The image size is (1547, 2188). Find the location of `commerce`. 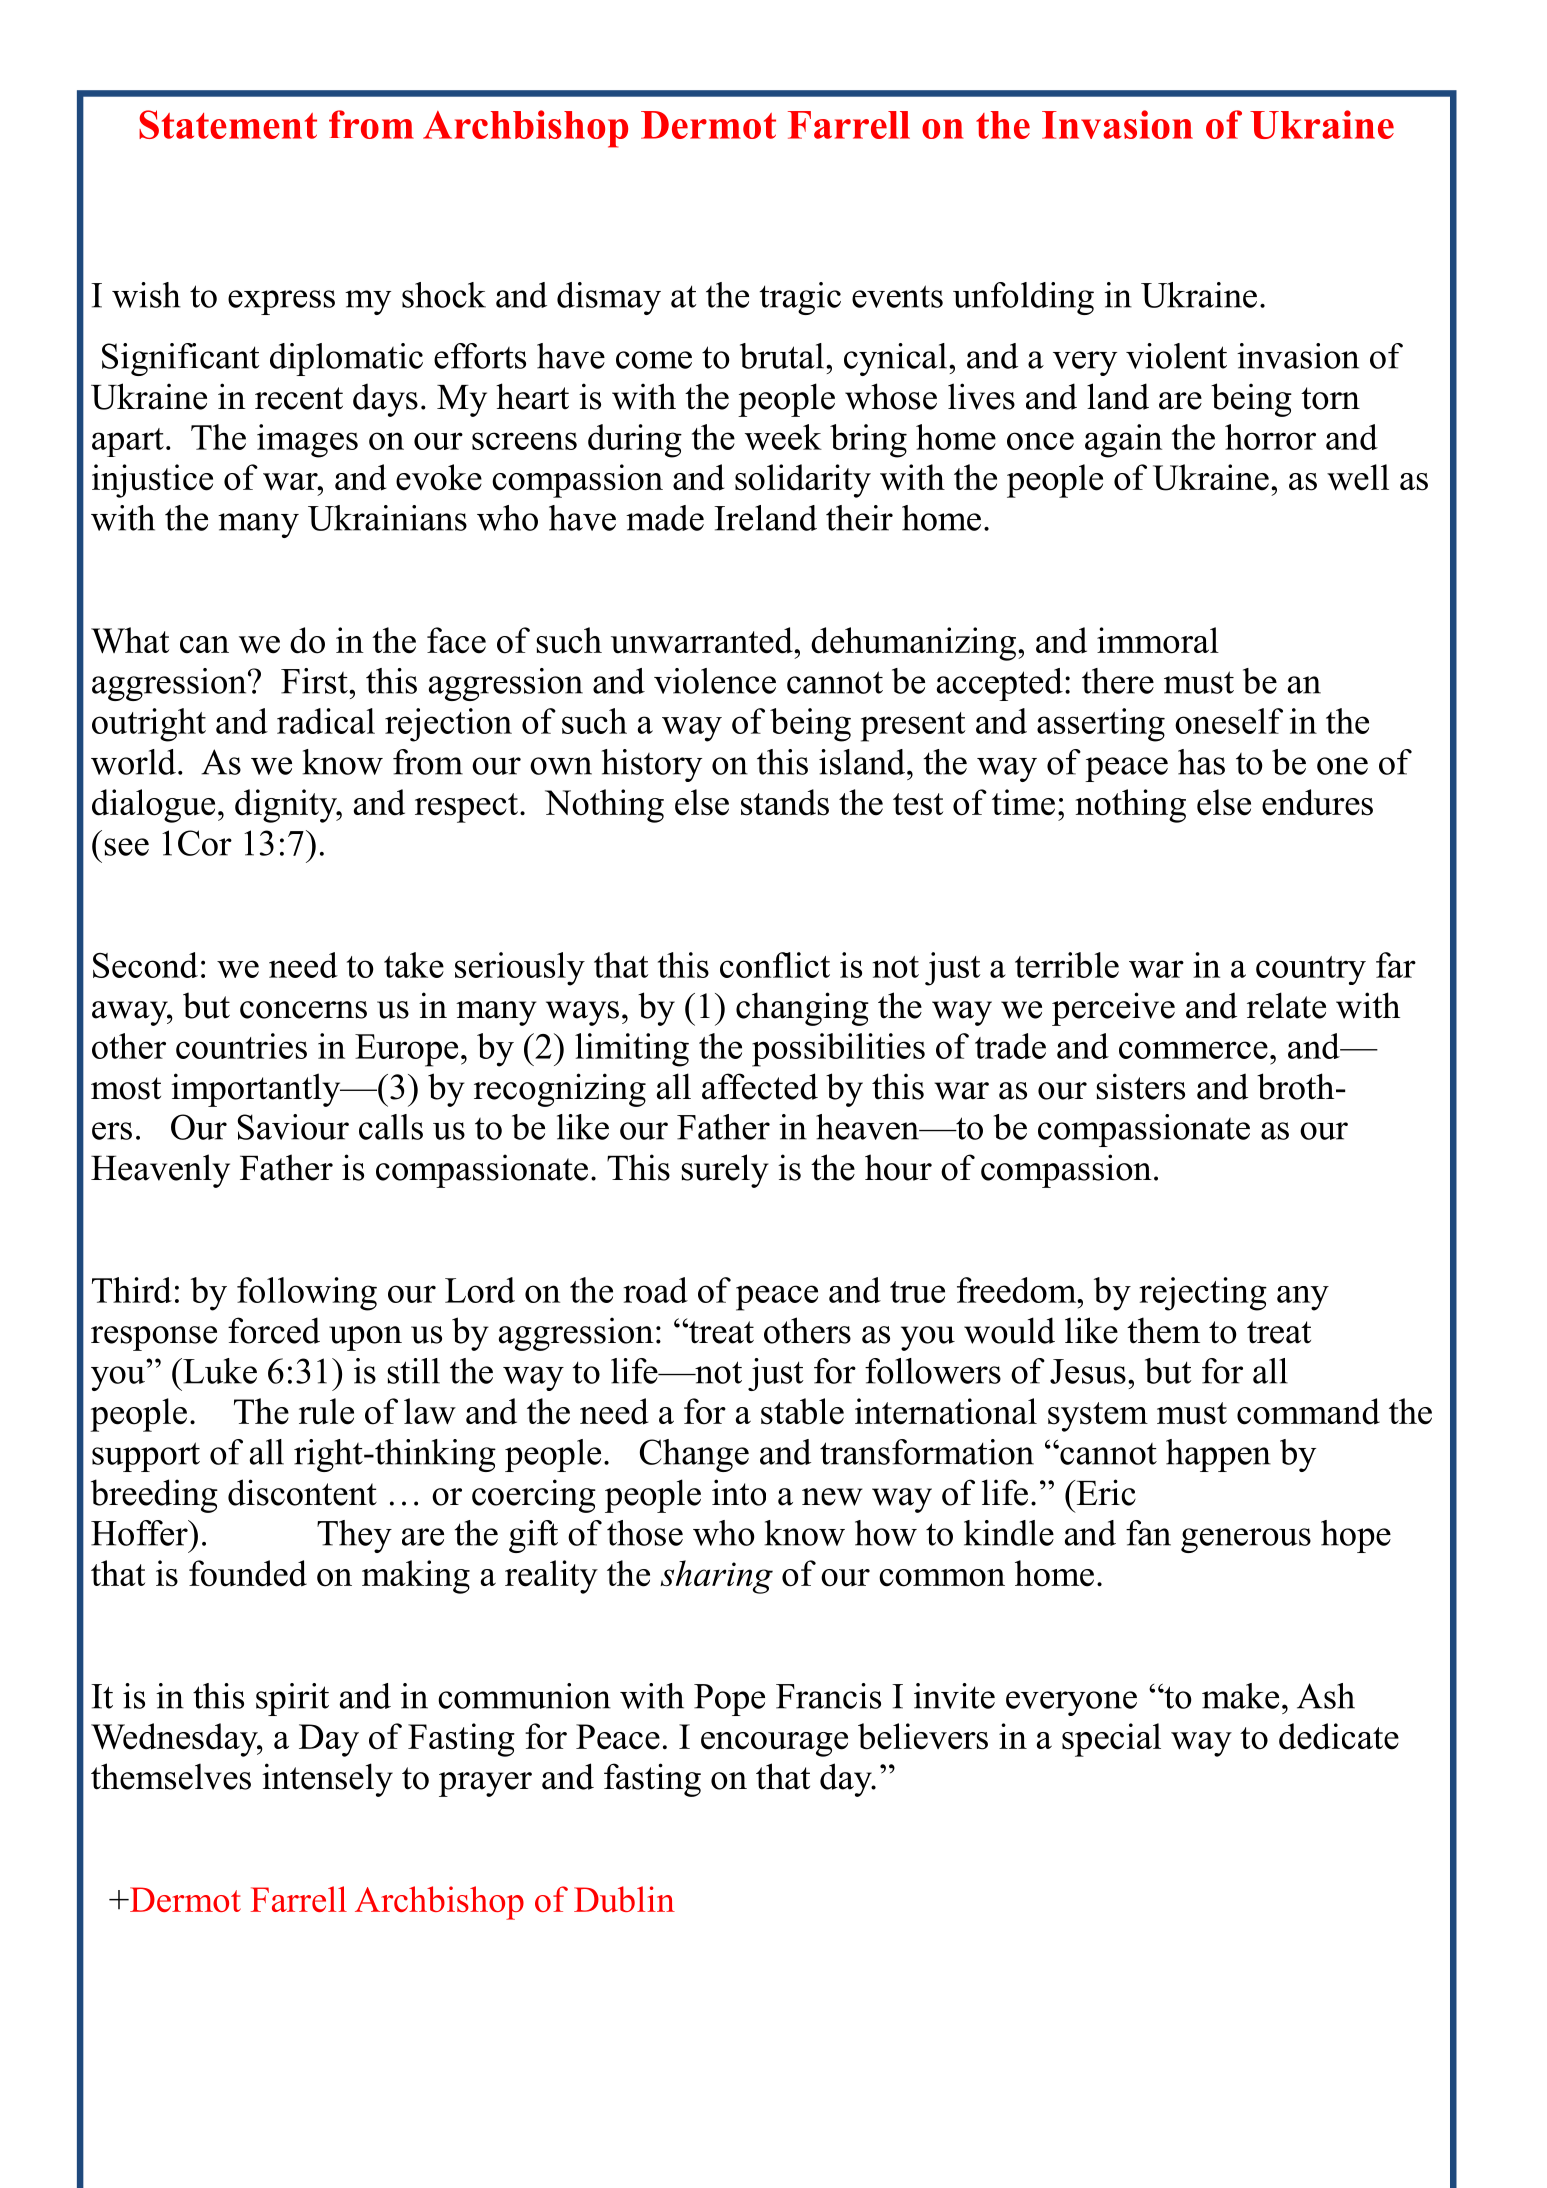

commerce is located at coordinates (1193, 1050).
